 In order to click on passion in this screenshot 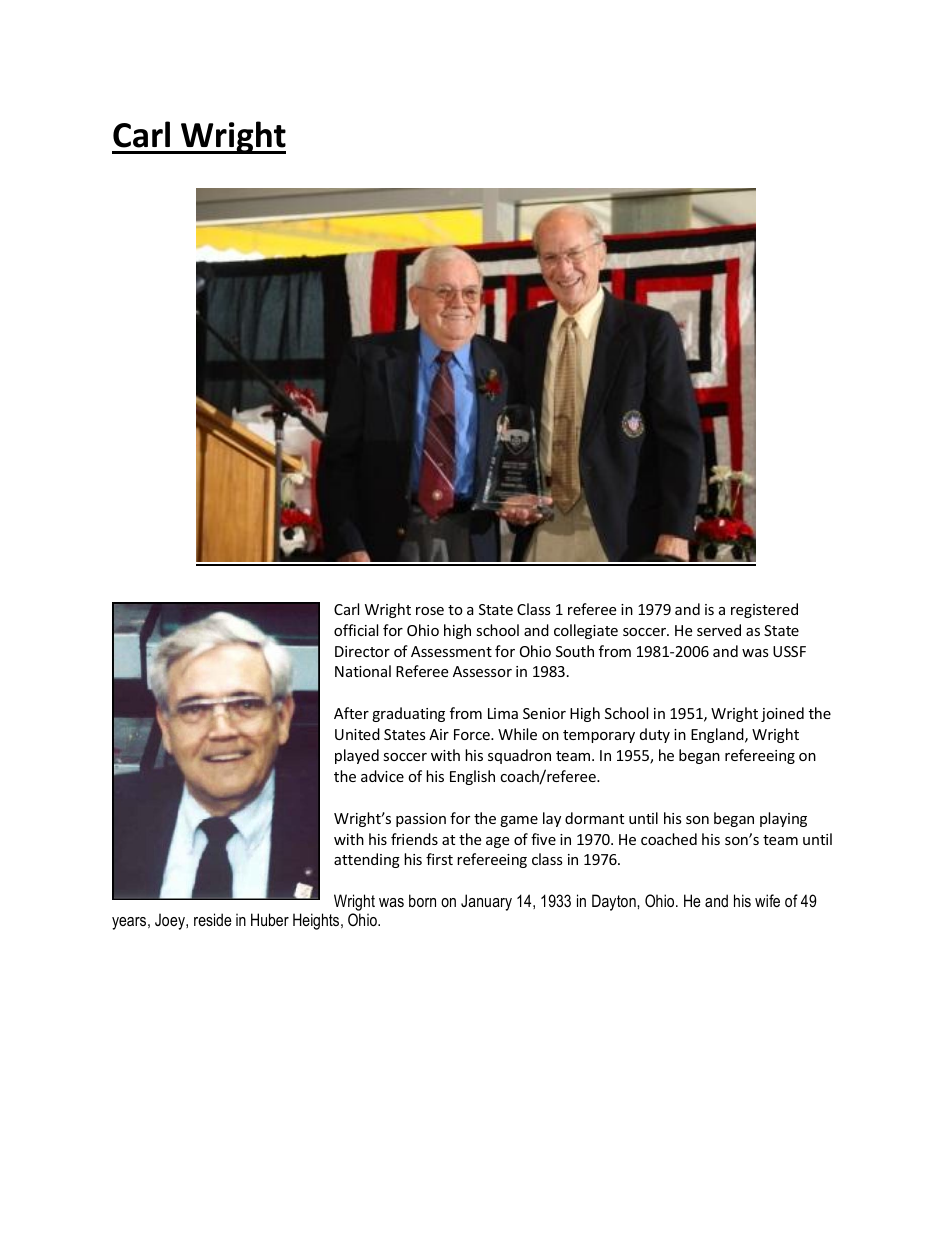, I will do `click(421, 820)`.
